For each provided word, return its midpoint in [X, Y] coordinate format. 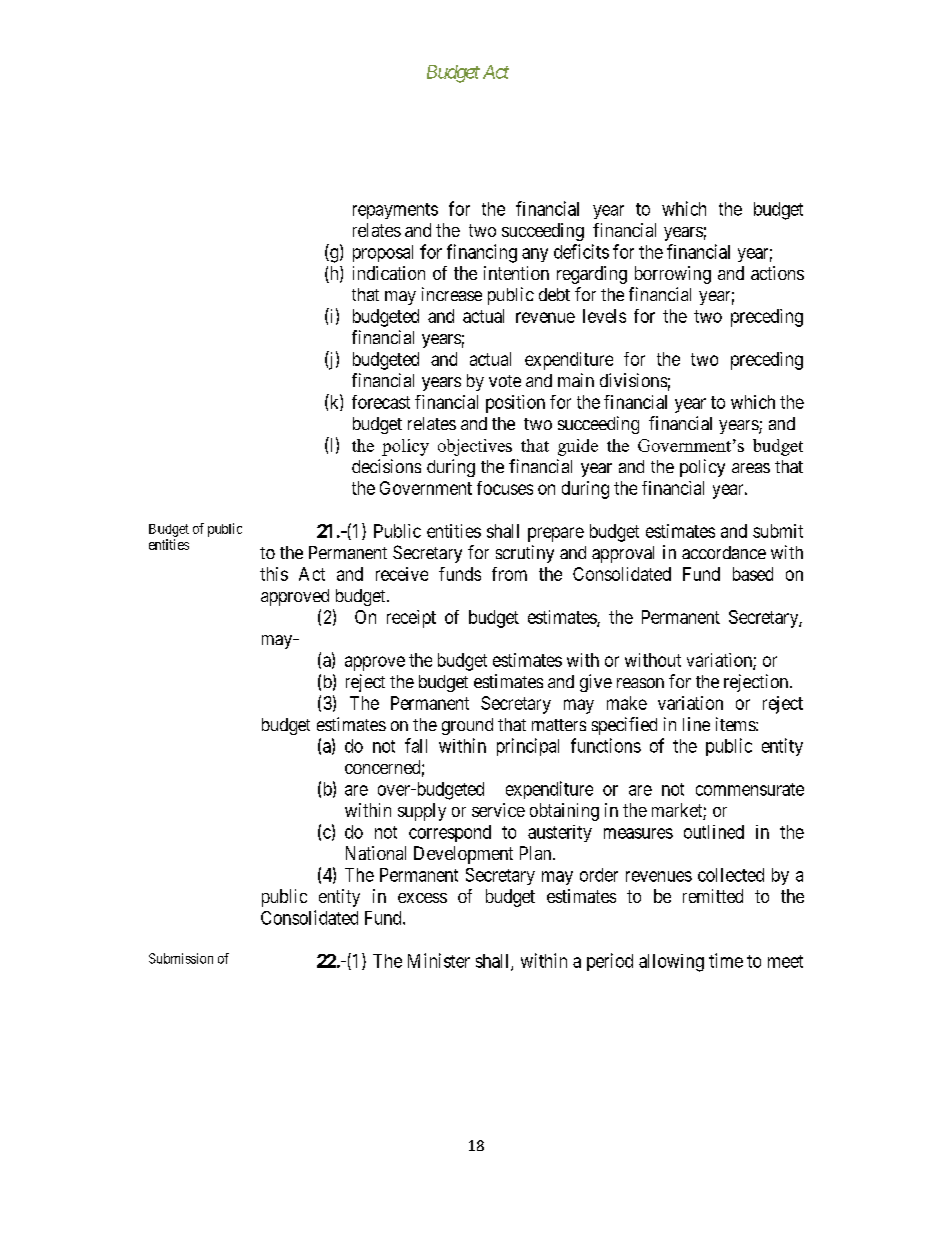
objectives [475, 447]
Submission [181, 958]
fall [416, 745]
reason [640, 683]
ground [467, 726]
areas [751, 468]
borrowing [673, 275]
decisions [386, 466]
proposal [383, 253]
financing [482, 253]
